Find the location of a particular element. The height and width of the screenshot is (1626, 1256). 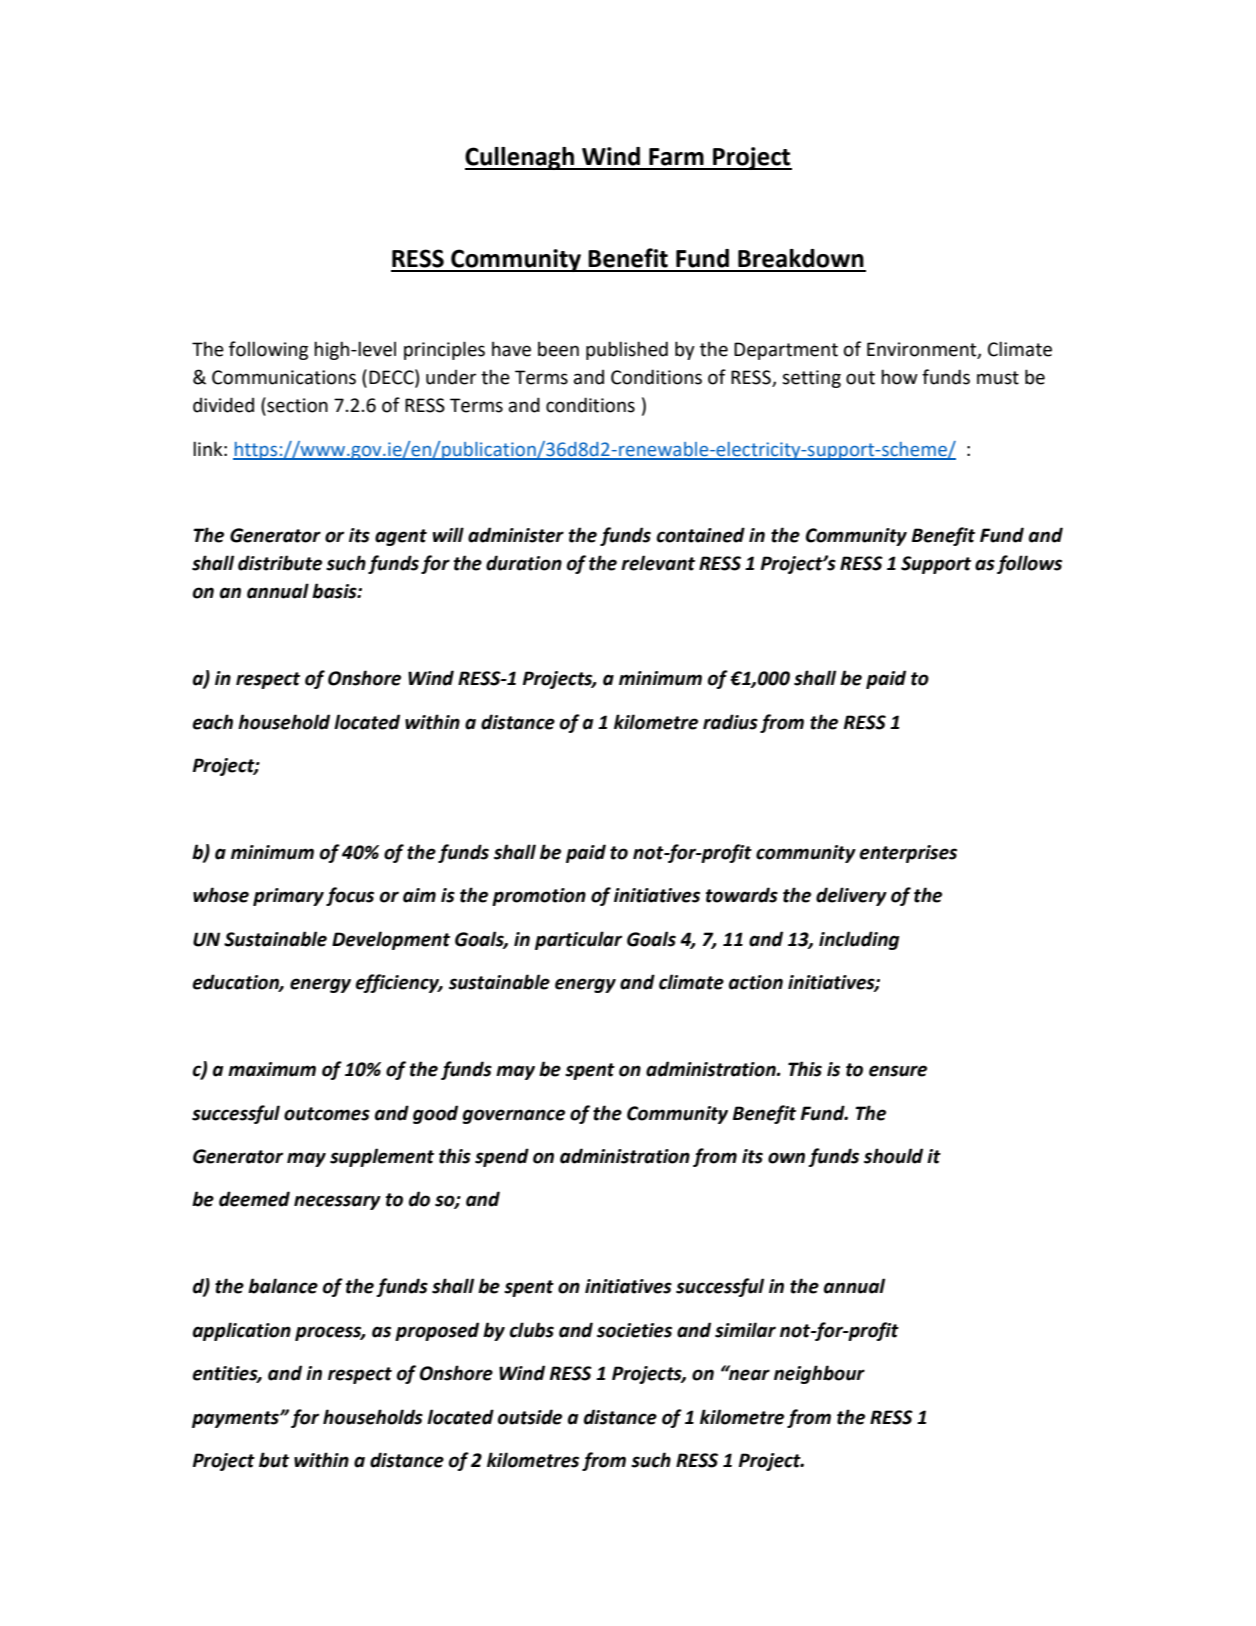

published is located at coordinates (627, 350).
